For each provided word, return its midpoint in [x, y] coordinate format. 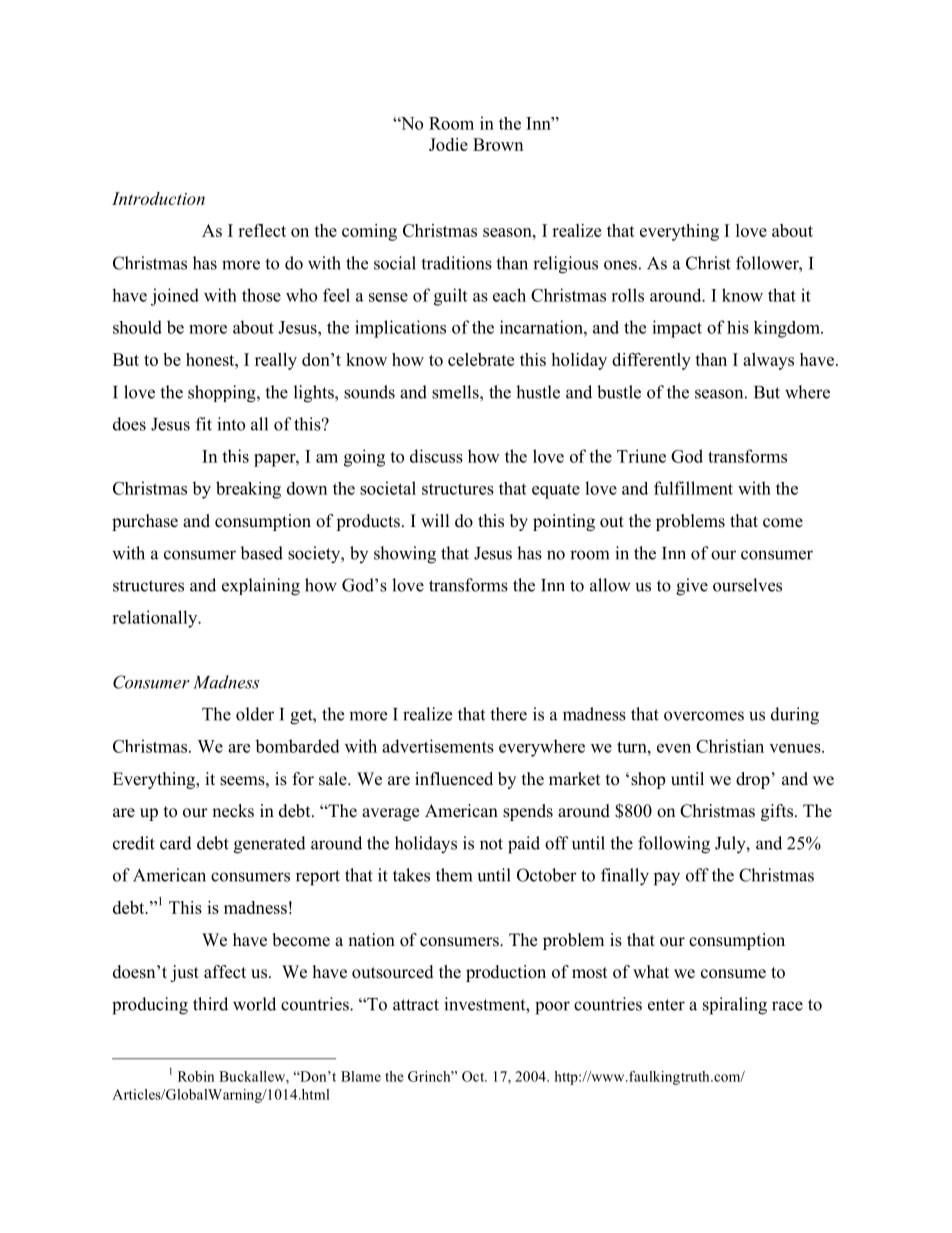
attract [416, 1005]
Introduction [158, 198]
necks [233, 811]
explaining [261, 587]
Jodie [448, 144]
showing [405, 555]
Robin [196, 1076]
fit [204, 424]
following [674, 845]
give [692, 587]
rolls [627, 295]
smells [456, 392]
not [491, 844]
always [768, 361]
